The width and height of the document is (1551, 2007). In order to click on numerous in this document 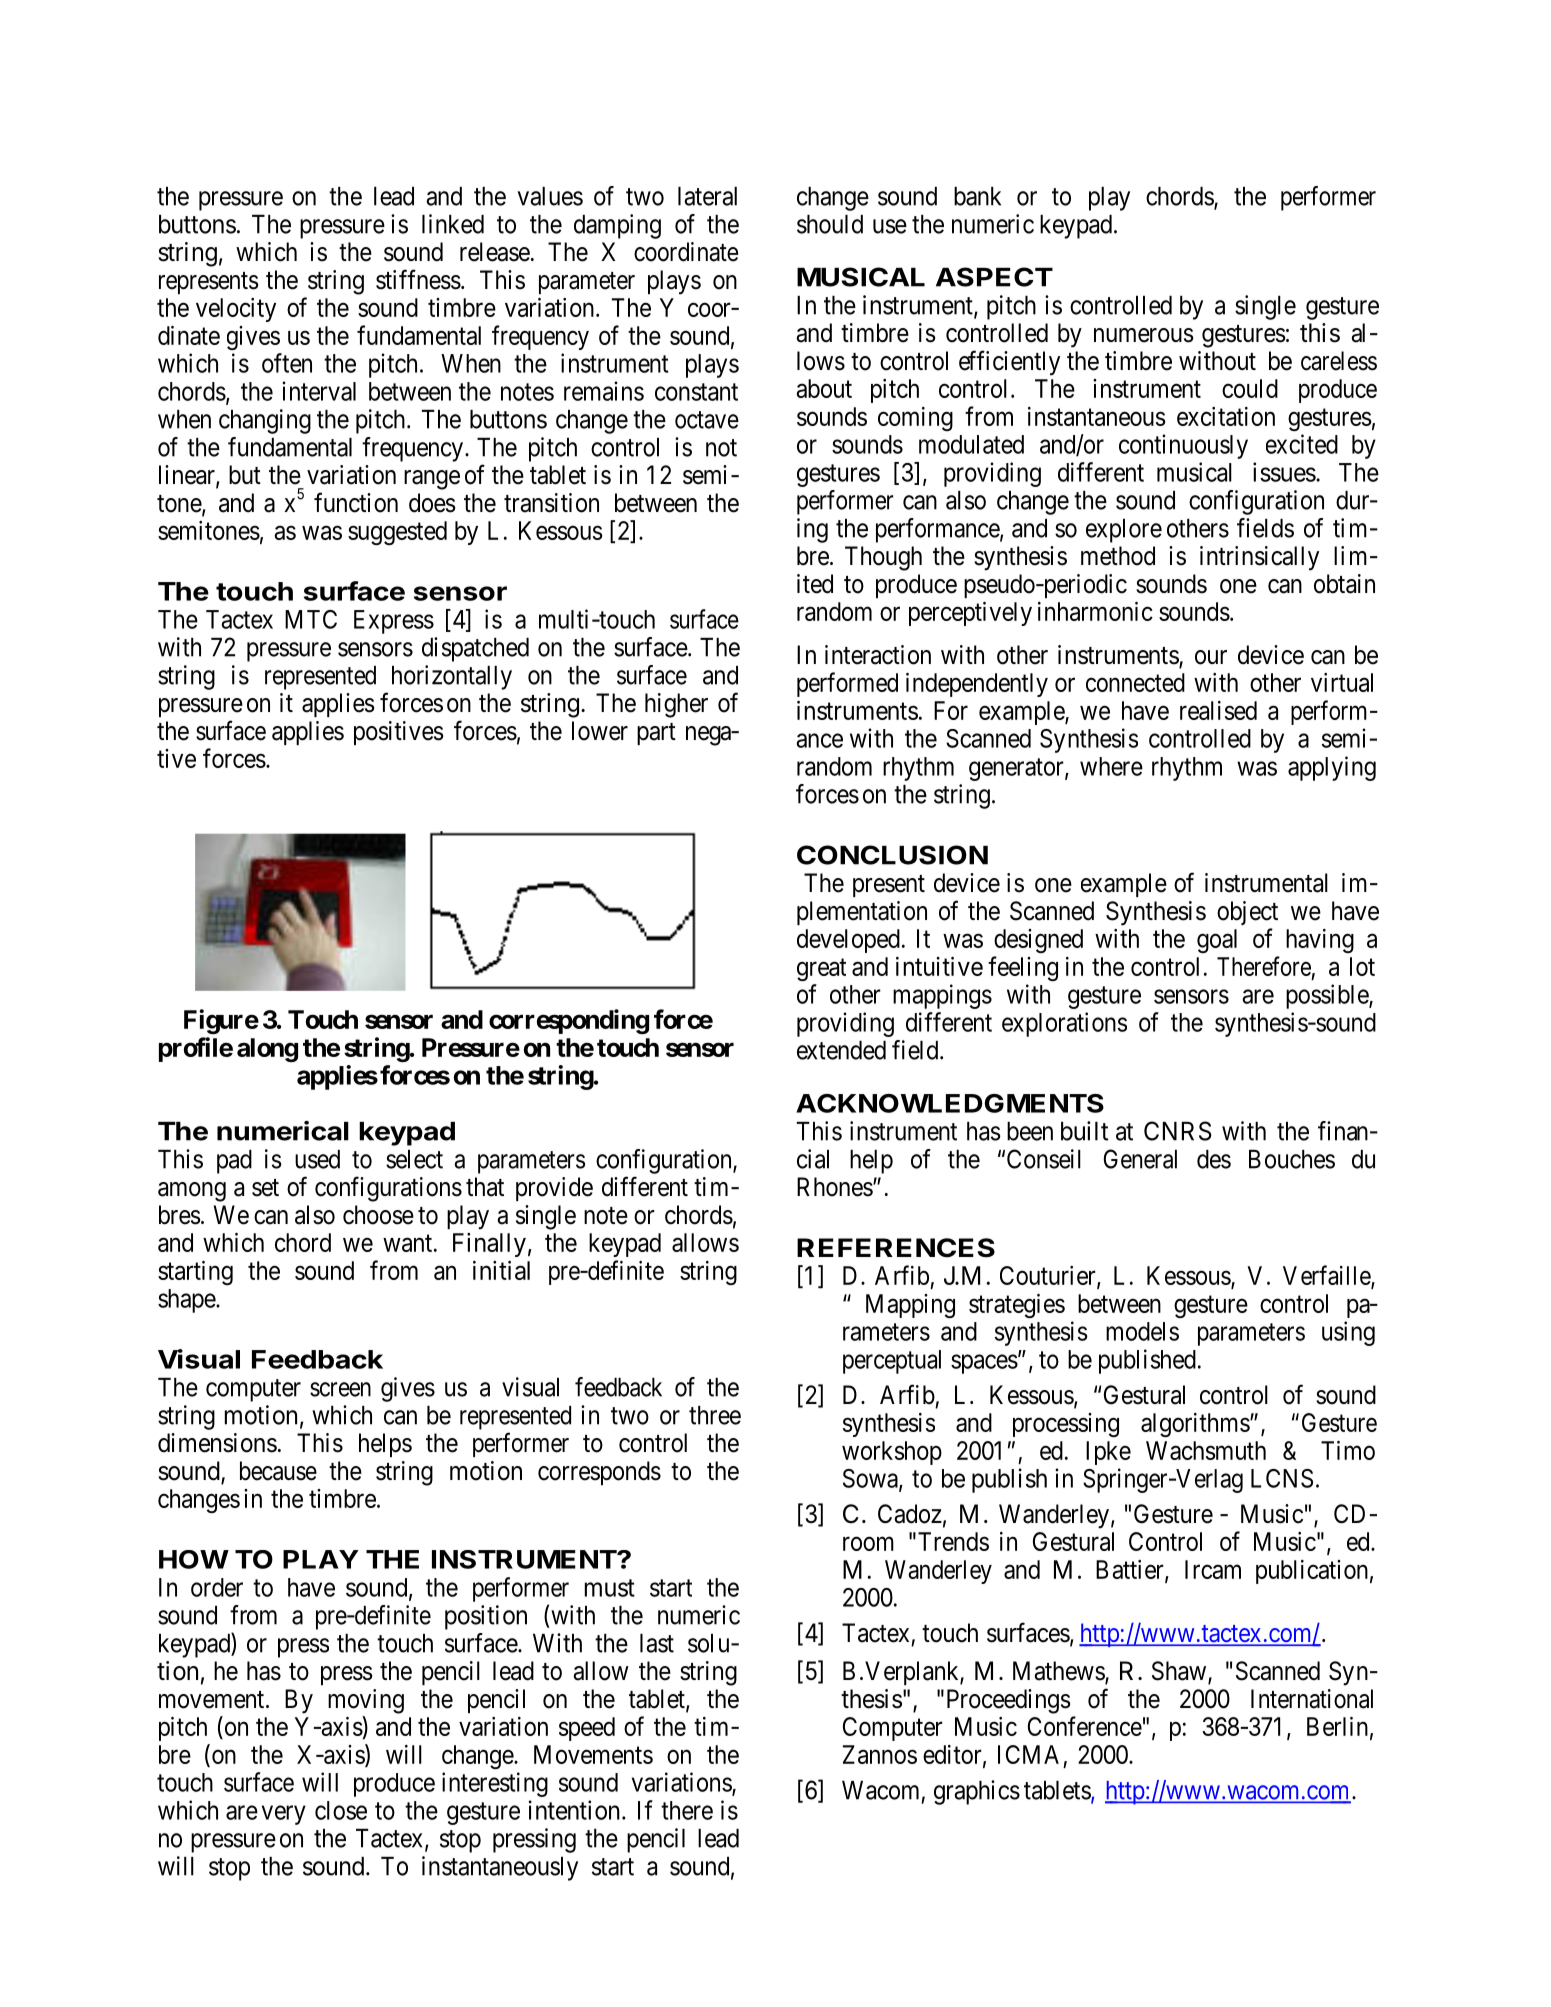, I will do `click(1143, 335)`.
